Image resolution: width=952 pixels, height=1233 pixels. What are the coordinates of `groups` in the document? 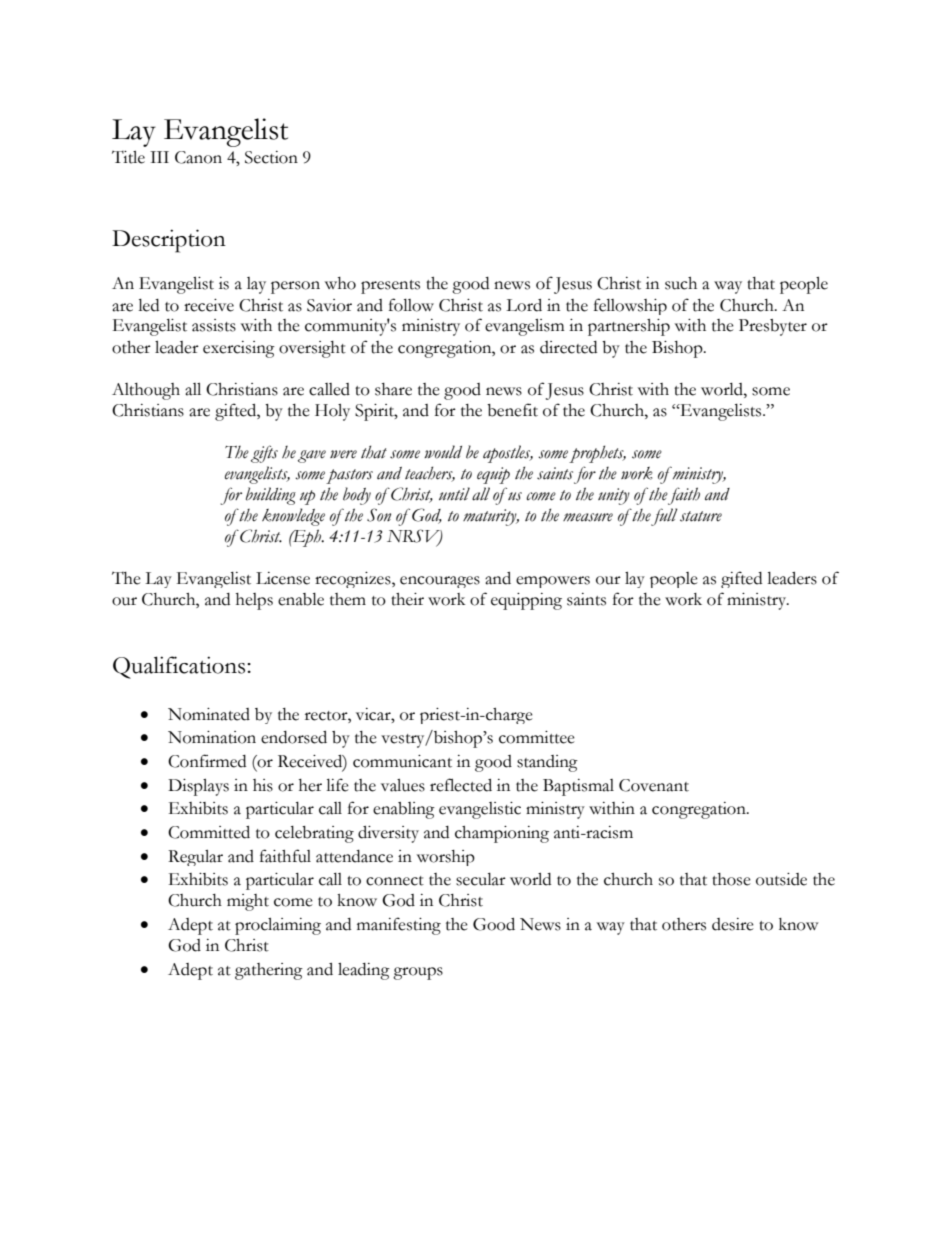 It's located at (418, 973).
